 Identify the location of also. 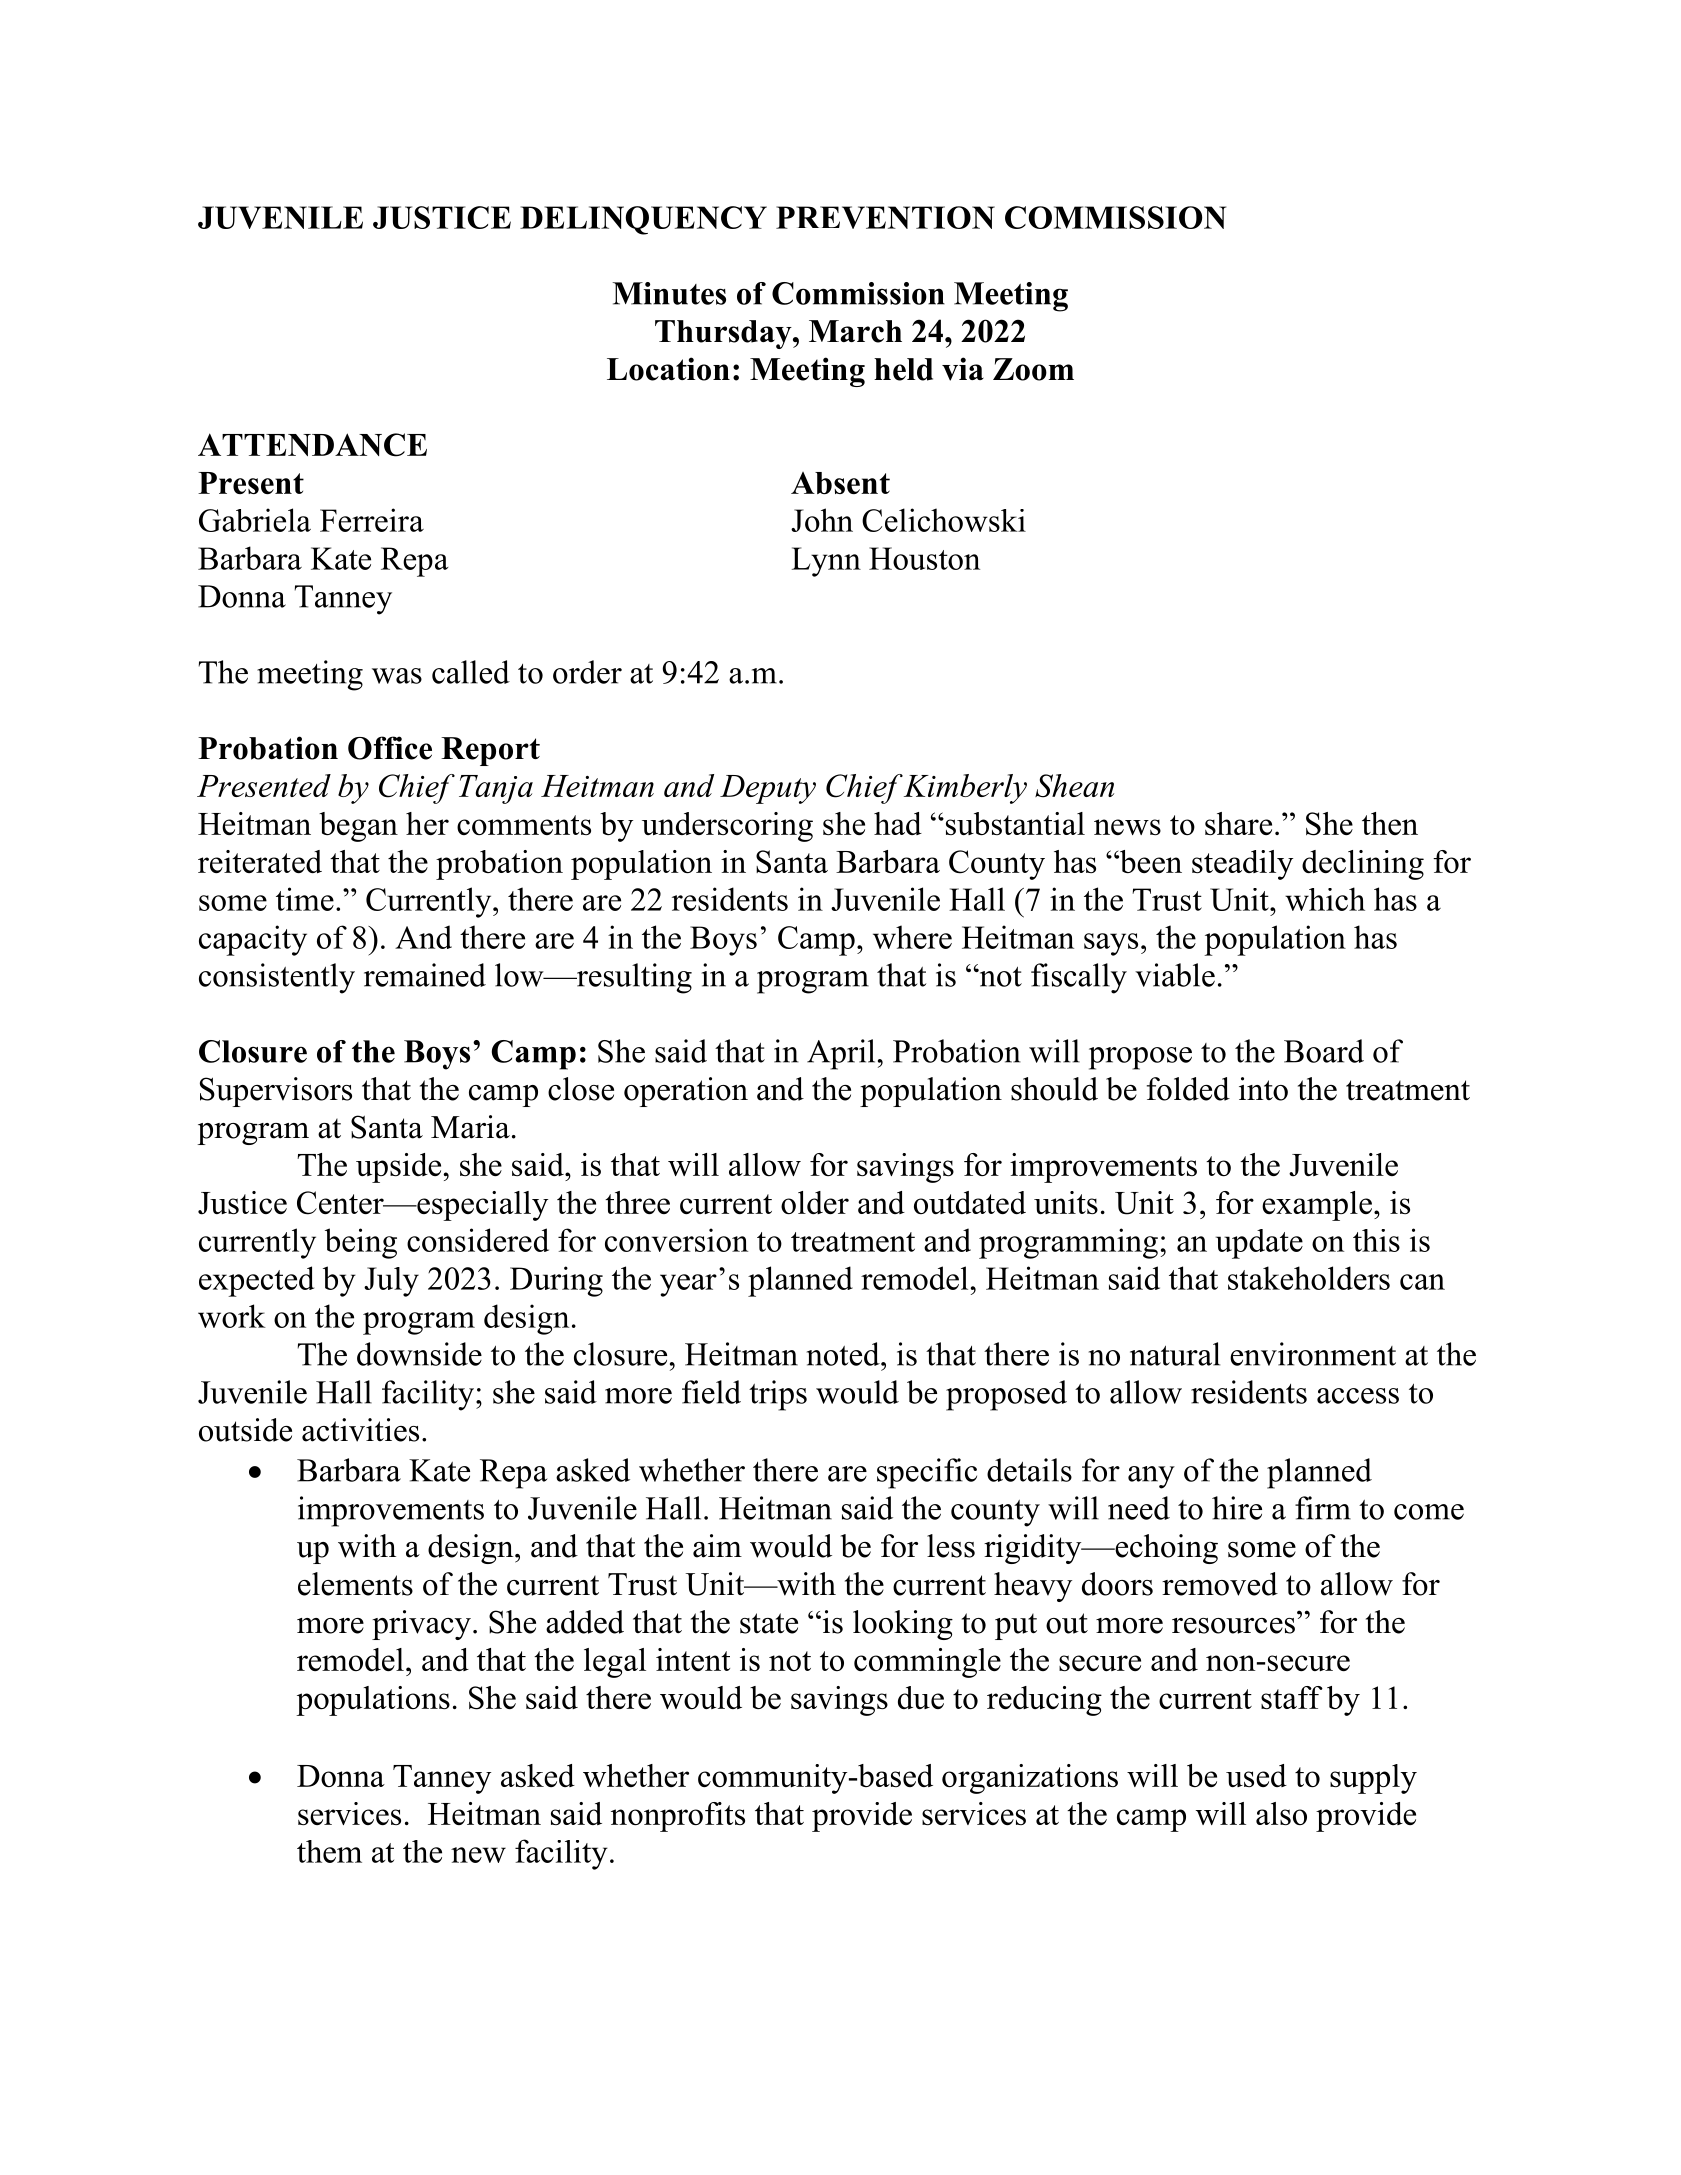
(1281, 1813).
